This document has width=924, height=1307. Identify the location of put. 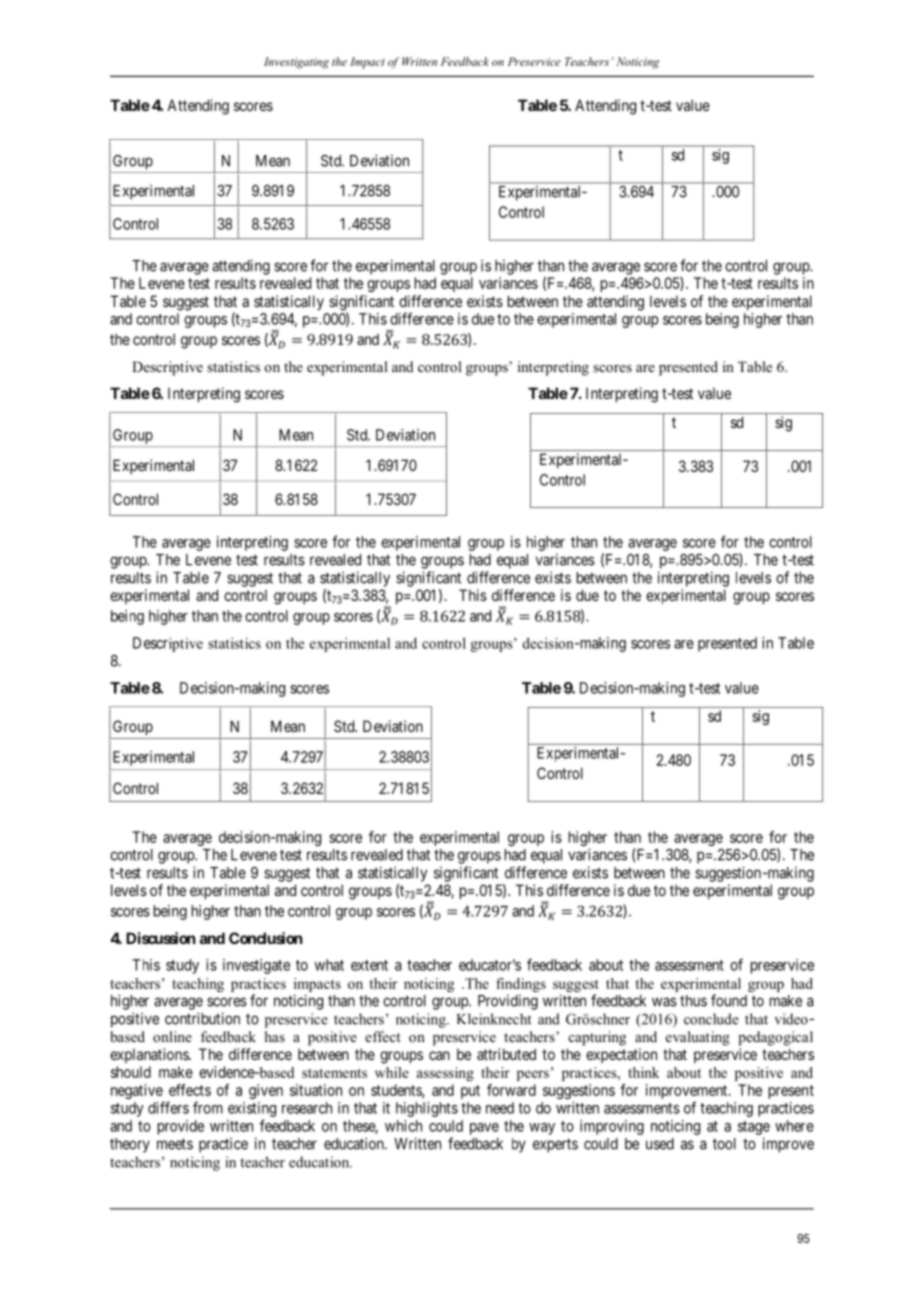
(470, 1092).
